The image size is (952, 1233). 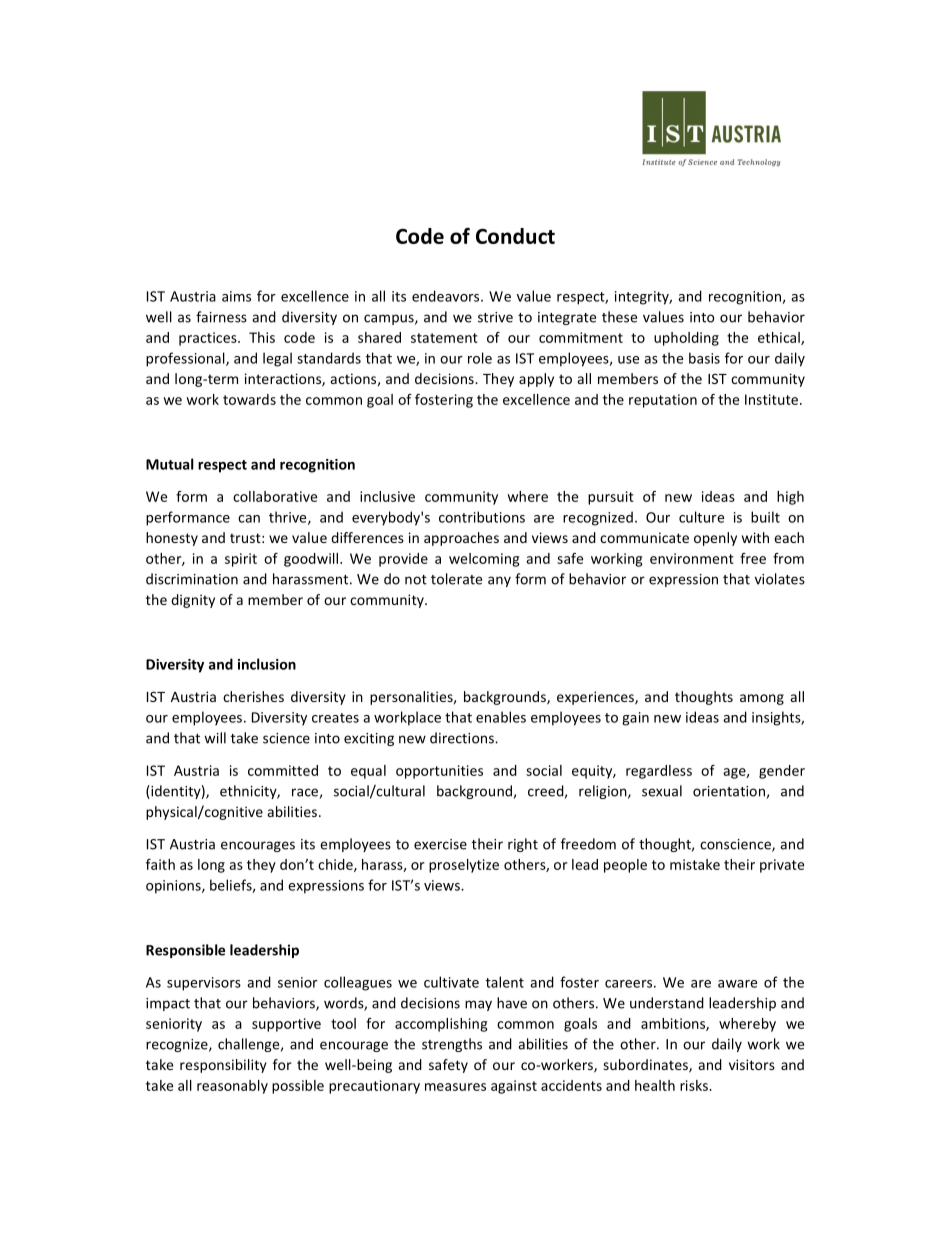 What do you see at coordinates (267, 664) in the screenshot?
I see `inclusion` at bounding box center [267, 664].
